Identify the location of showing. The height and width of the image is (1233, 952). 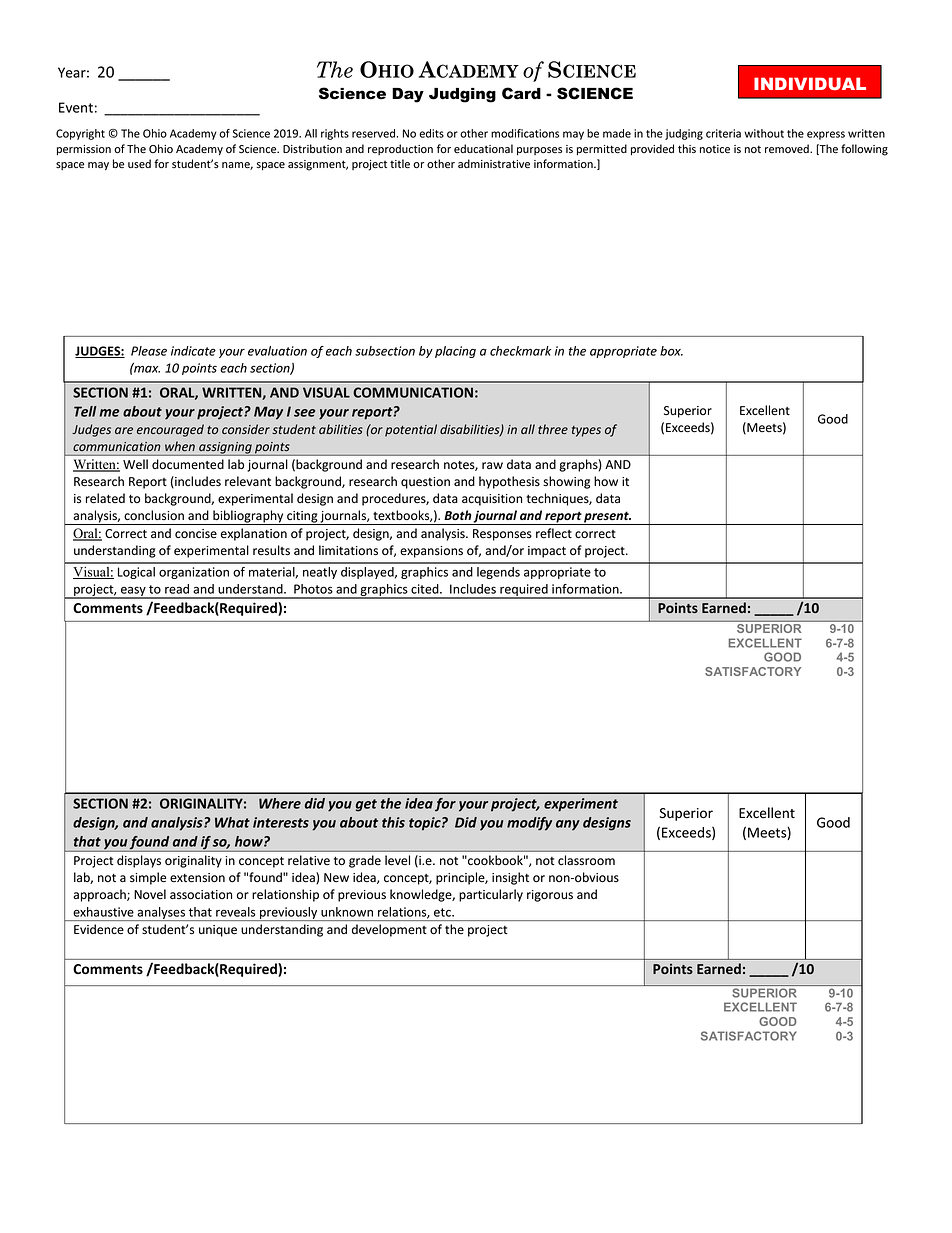
(566, 482).
